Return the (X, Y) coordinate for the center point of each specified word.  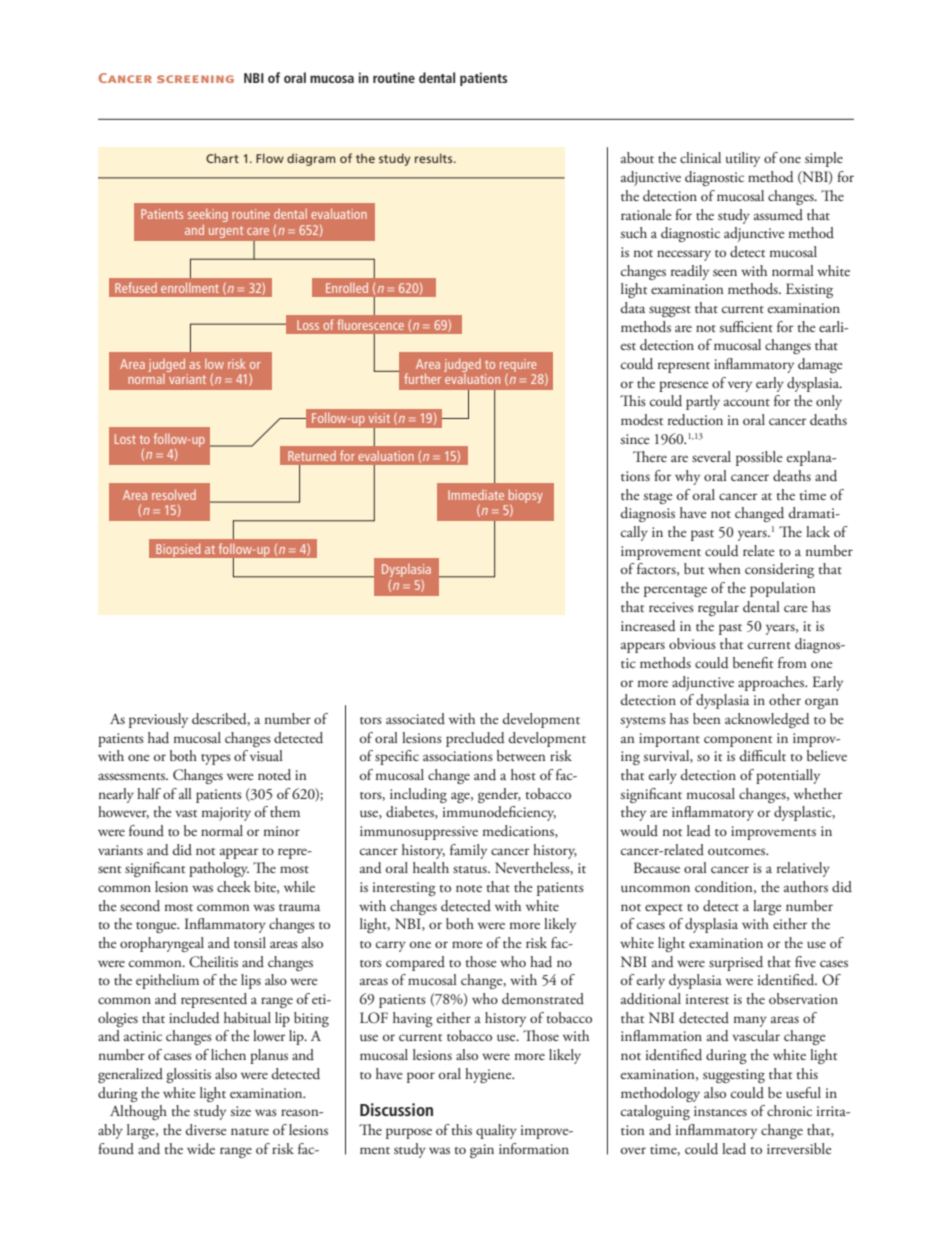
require (518, 365)
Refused (136, 287)
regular (718, 608)
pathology (219, 869)
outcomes (737, 851)
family (468, 851)
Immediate (476, 495)
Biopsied (178, 549)
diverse (206, 1130)
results (435, 158)
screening (195, 79)
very (740, 386)
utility (743, 159)
